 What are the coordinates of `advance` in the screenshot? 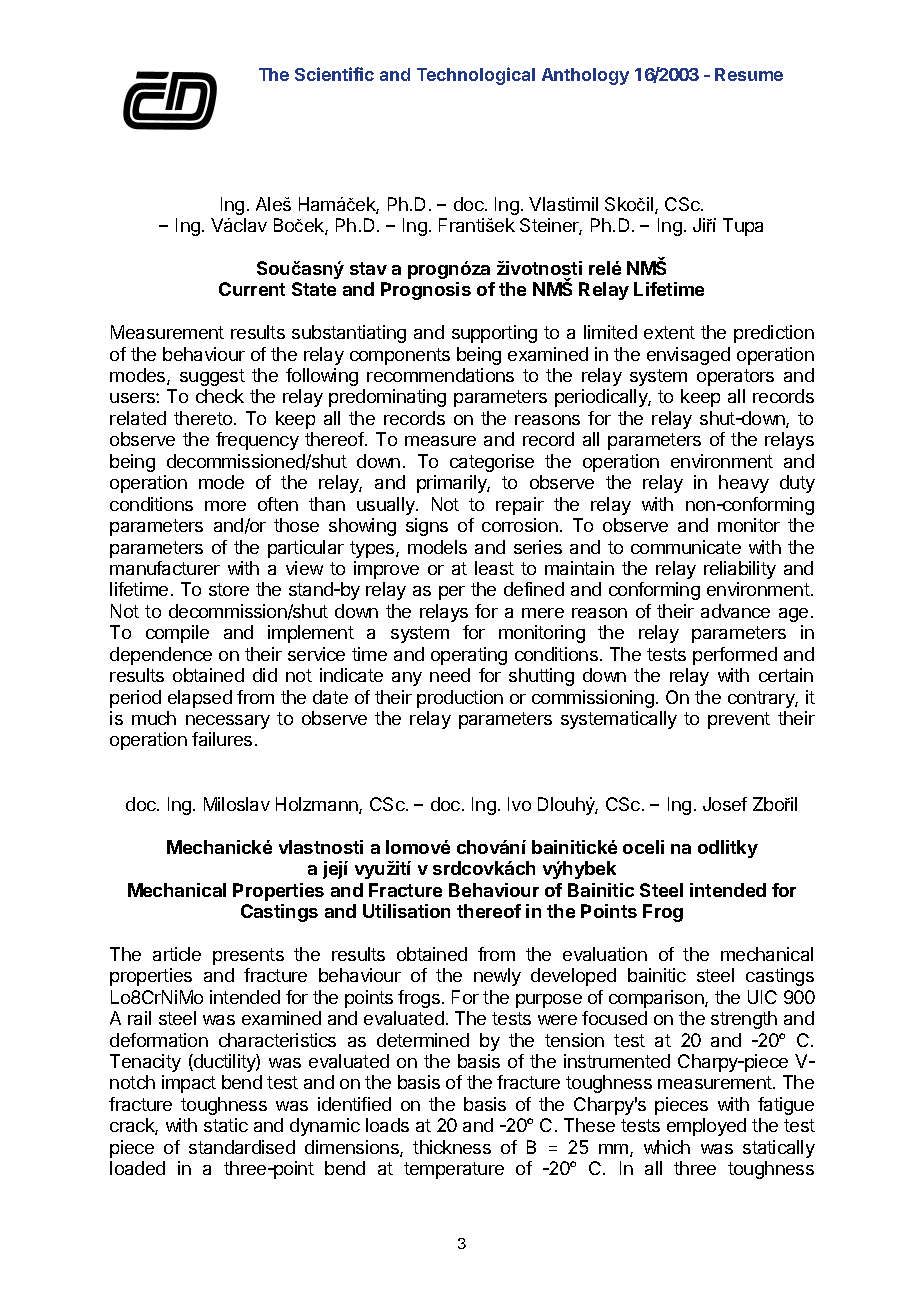 It's located at (735, 611).
